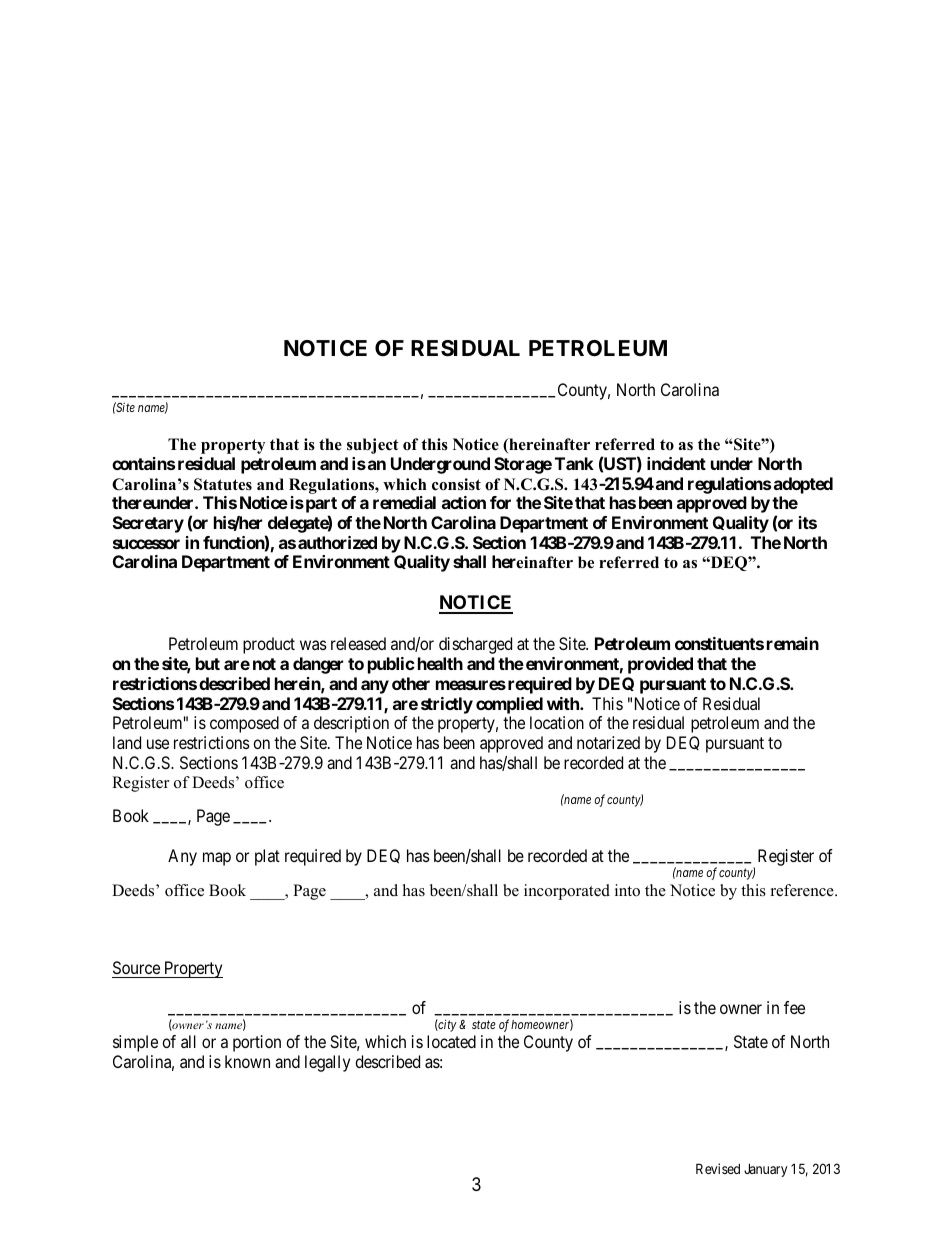 The image size is (952, 1233). What do you see at coordinates (223, 484) in the document?
I see `Statutes` at bounding box center [223, 484].
